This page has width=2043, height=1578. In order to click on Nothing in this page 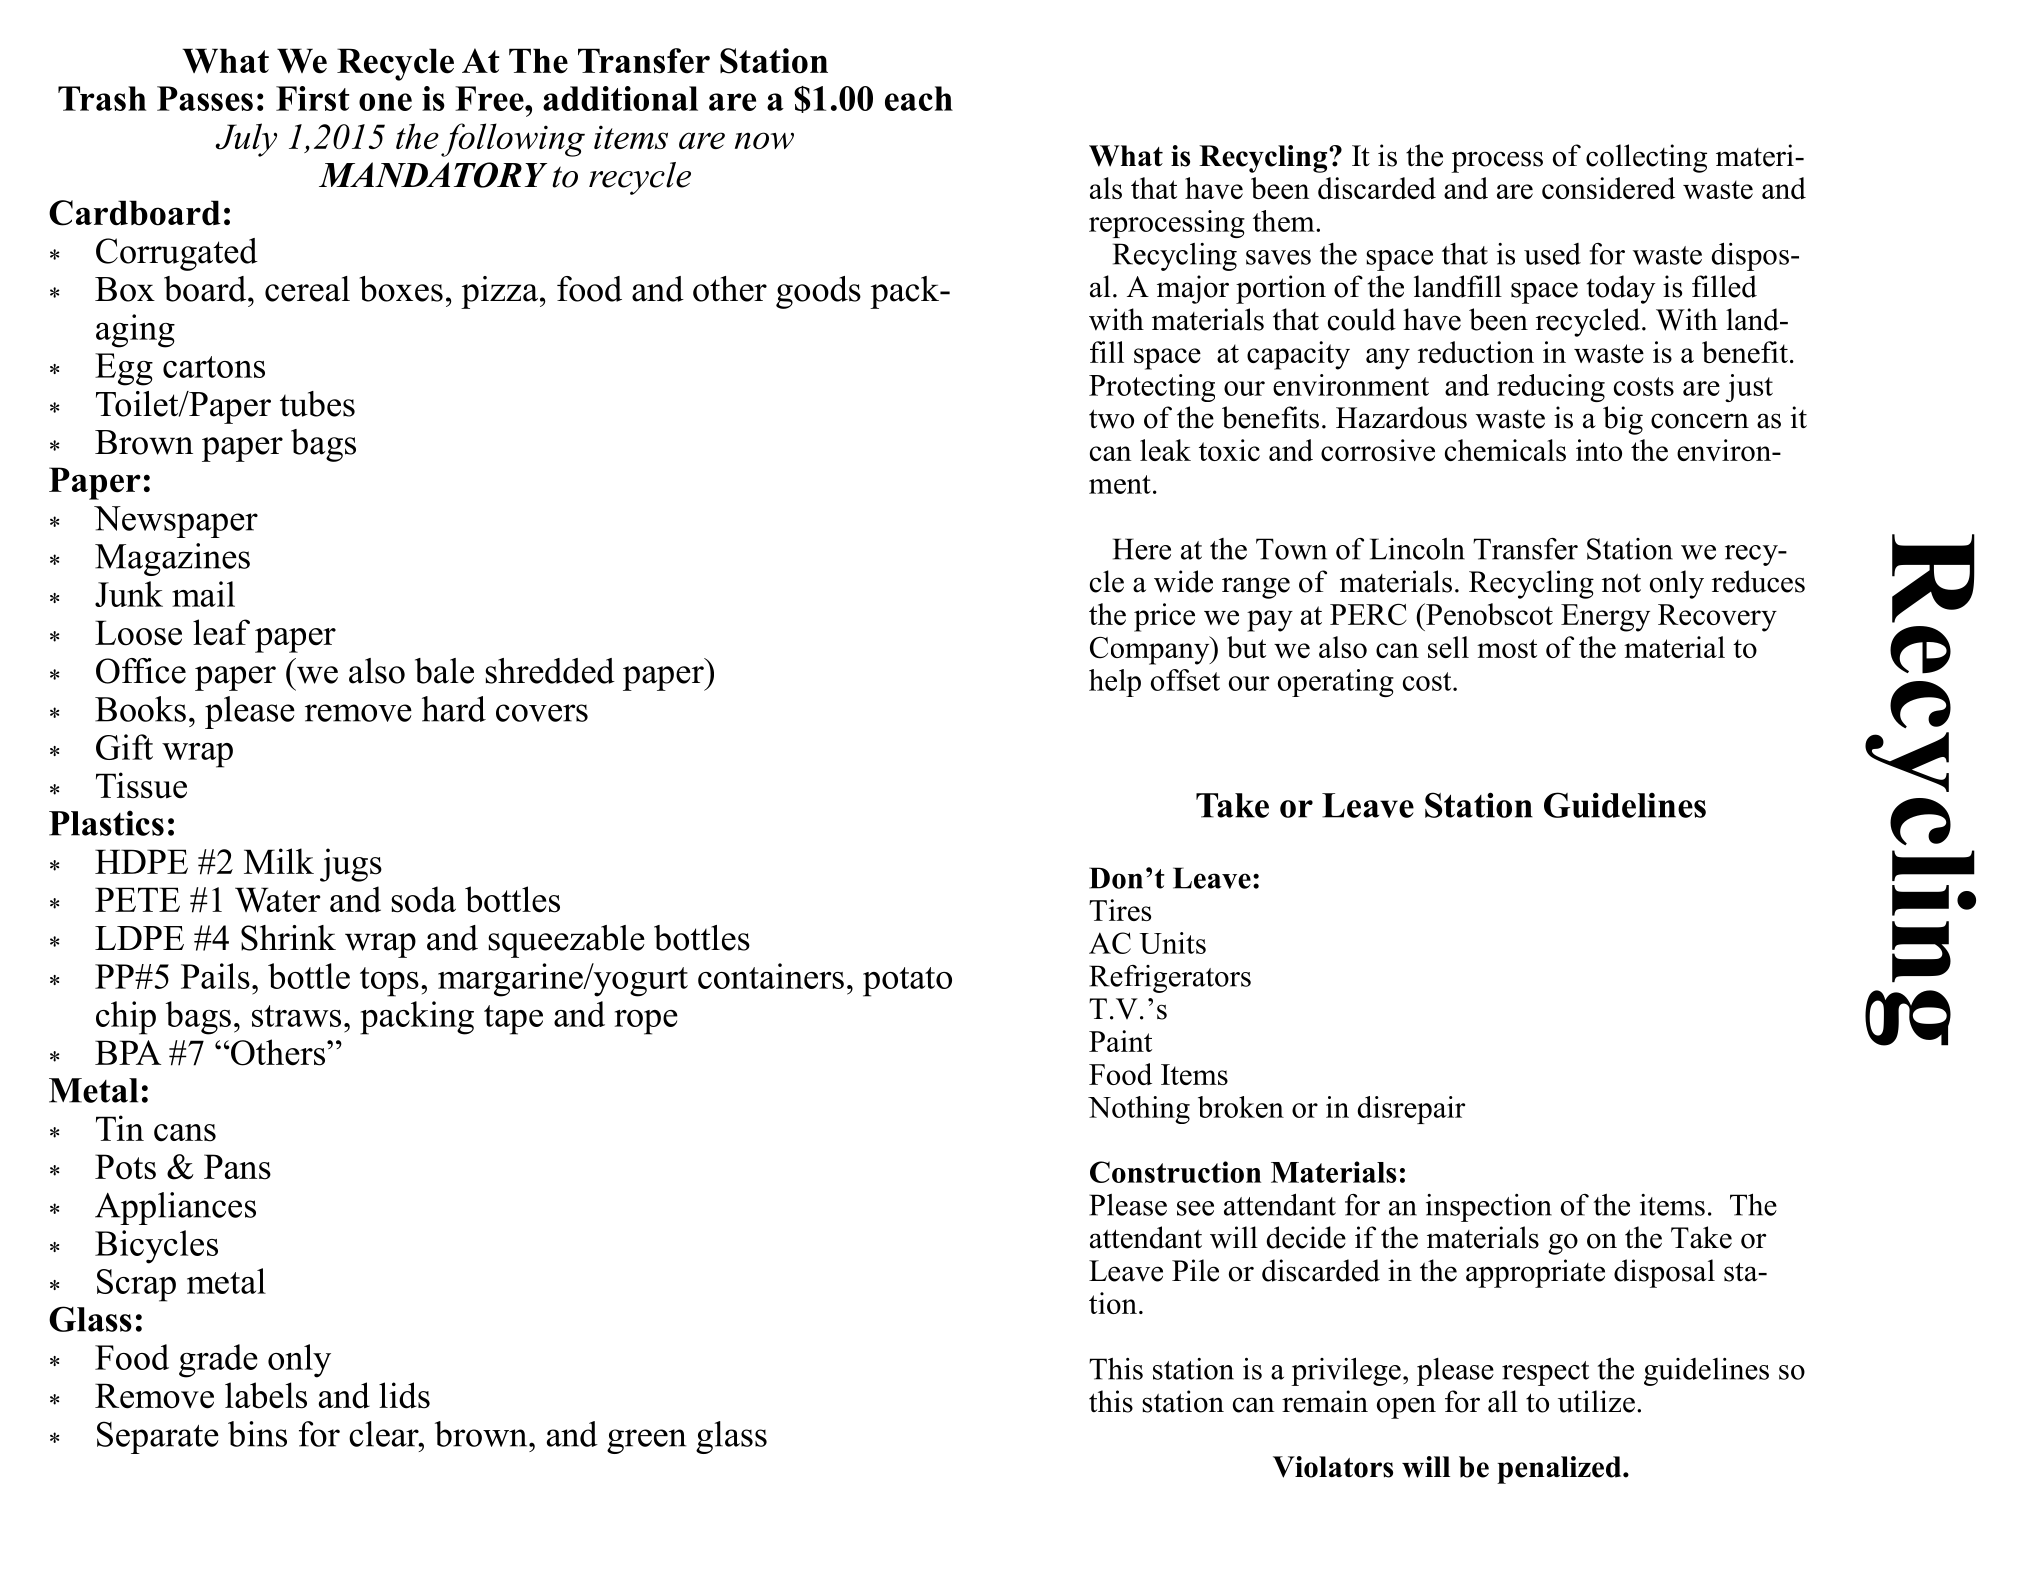, I will do `click(1139, 1110)`.
